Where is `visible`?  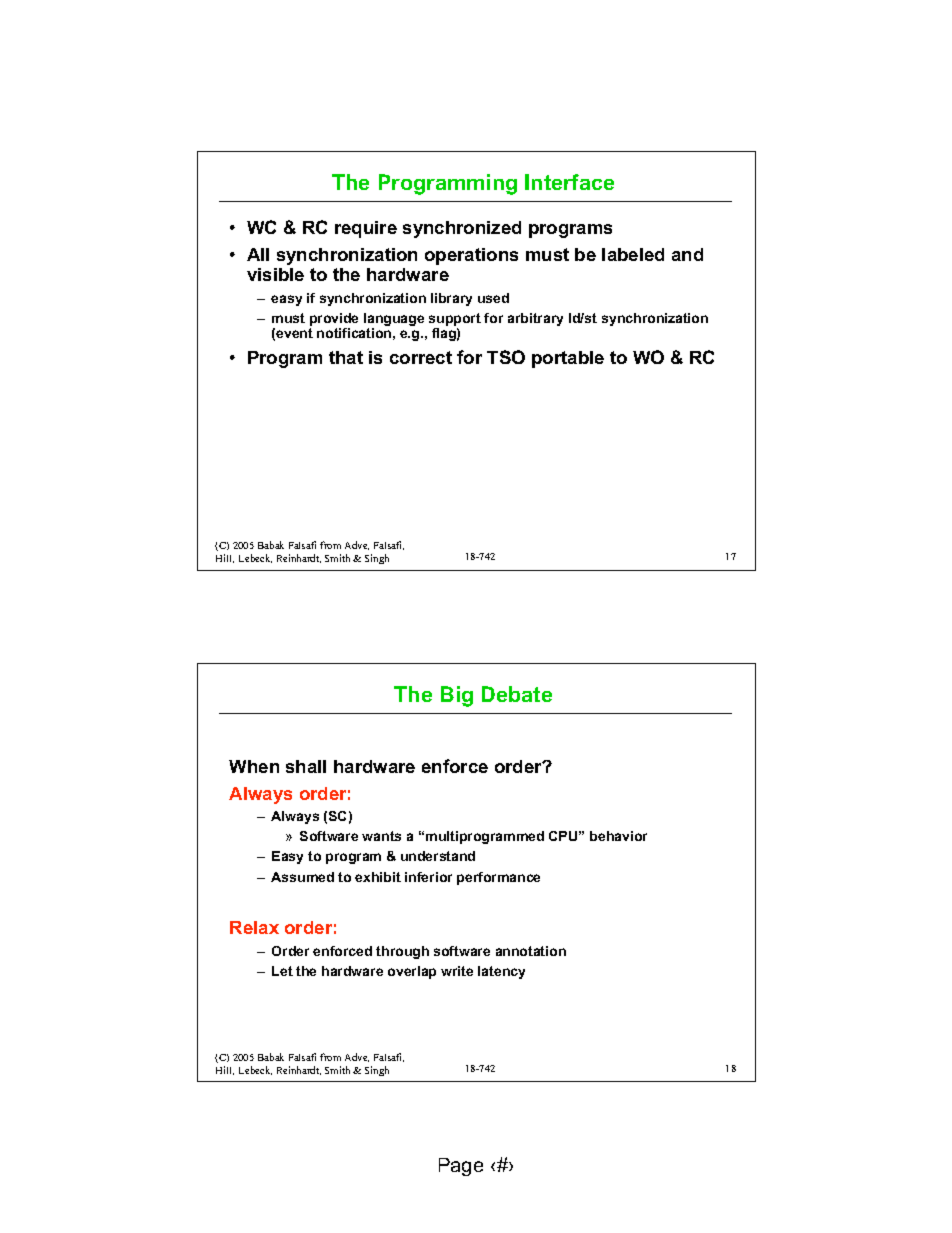 visible is located at coordinates (275, 274).
